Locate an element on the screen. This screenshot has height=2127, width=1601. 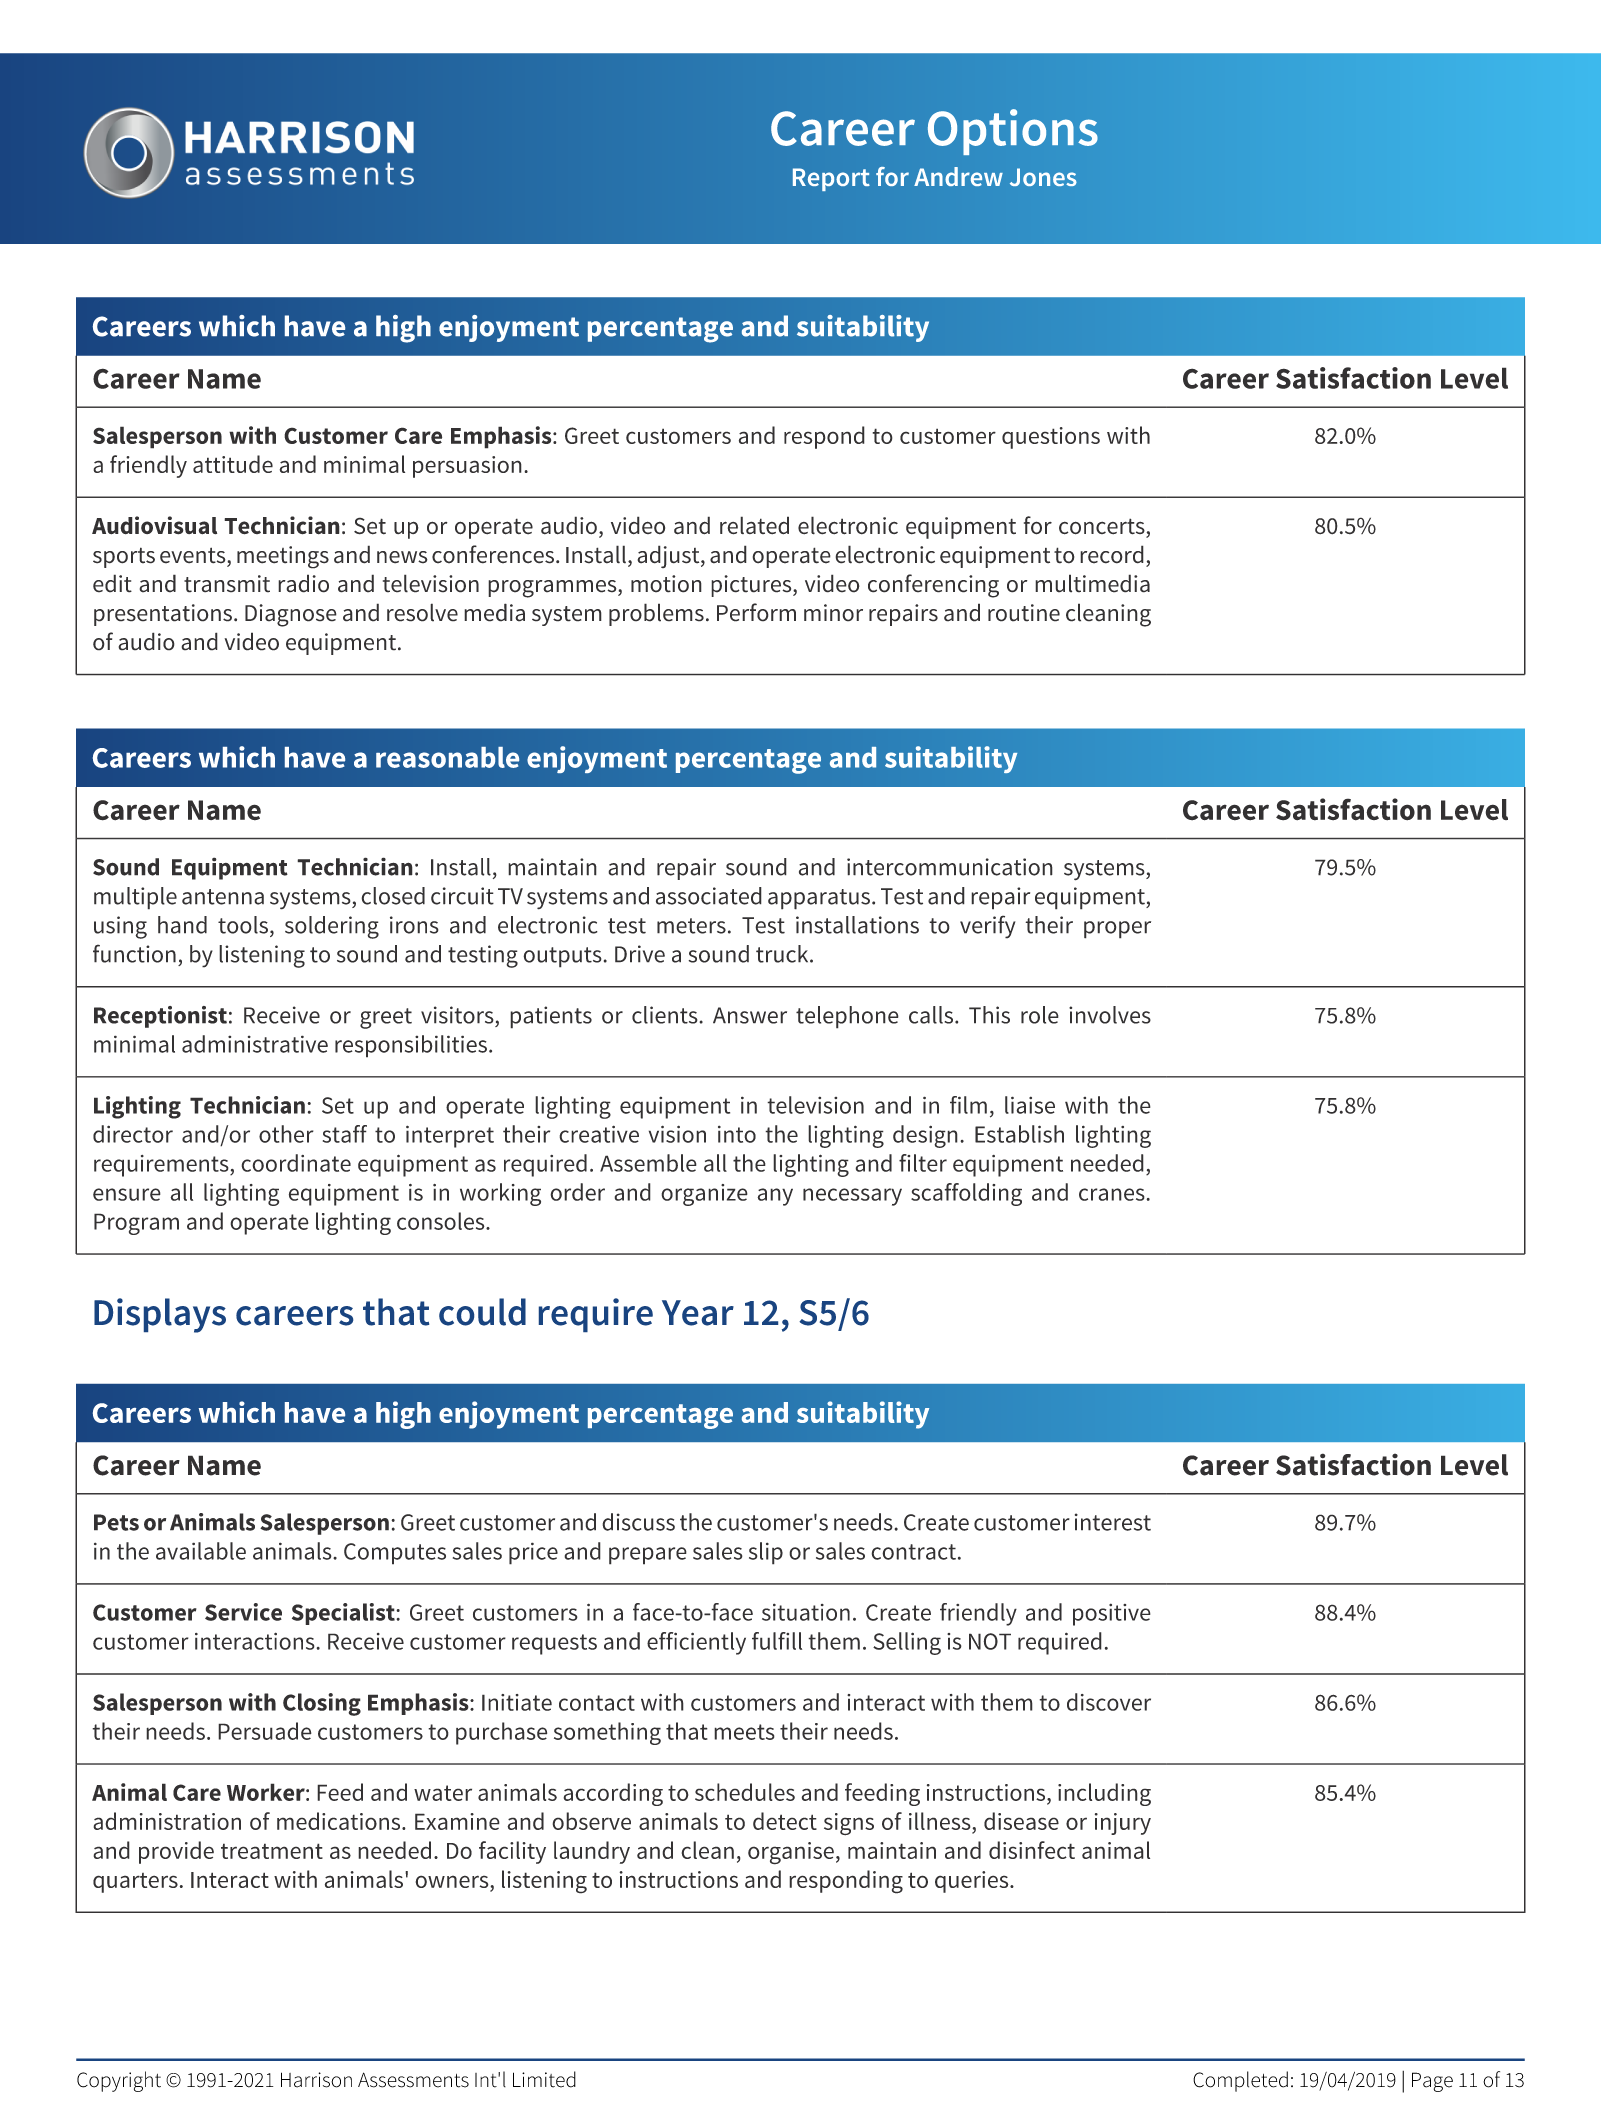
attitude is located at coordinates (233, 464).
